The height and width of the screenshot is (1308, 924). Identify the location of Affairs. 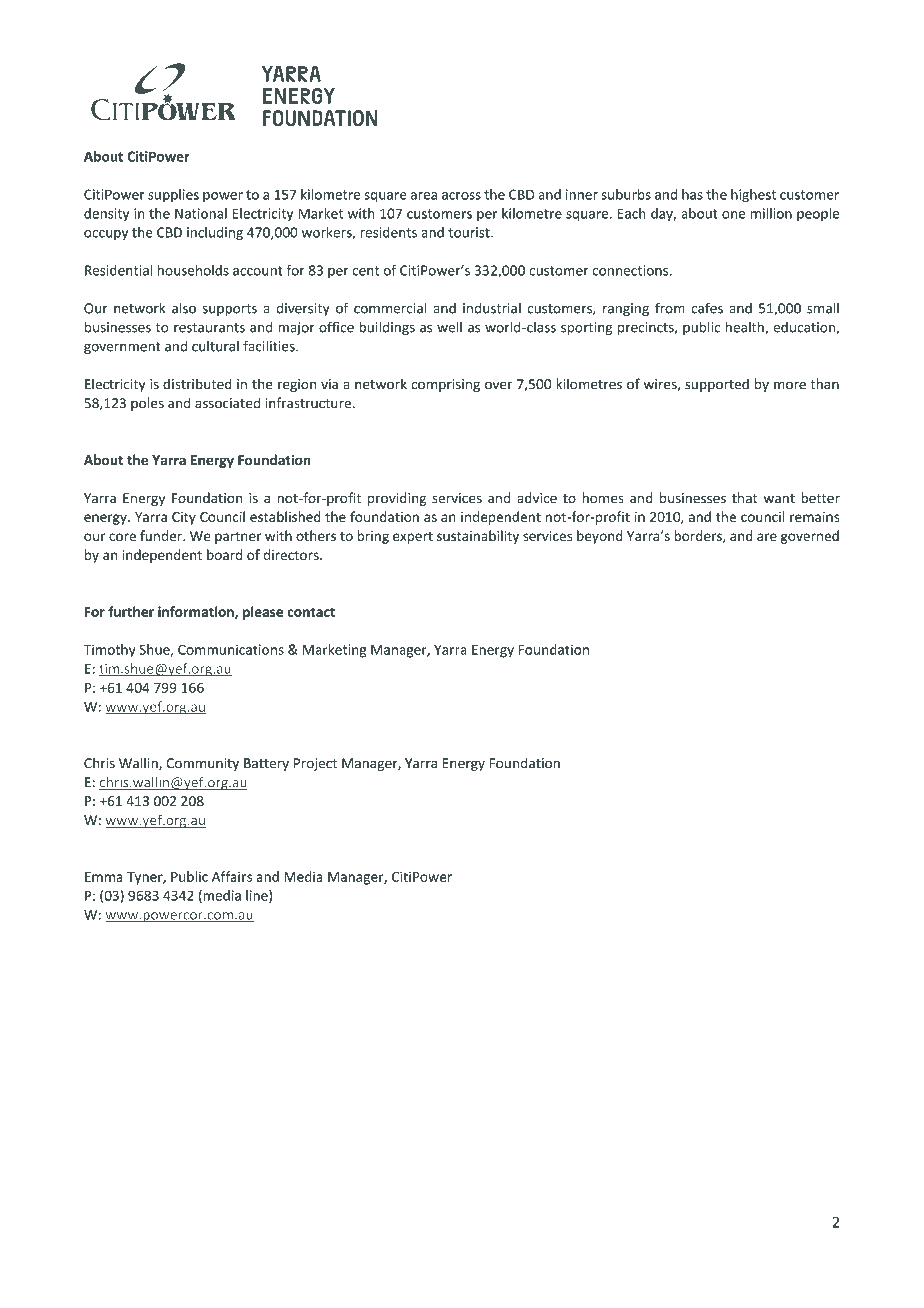
(232, 876).
